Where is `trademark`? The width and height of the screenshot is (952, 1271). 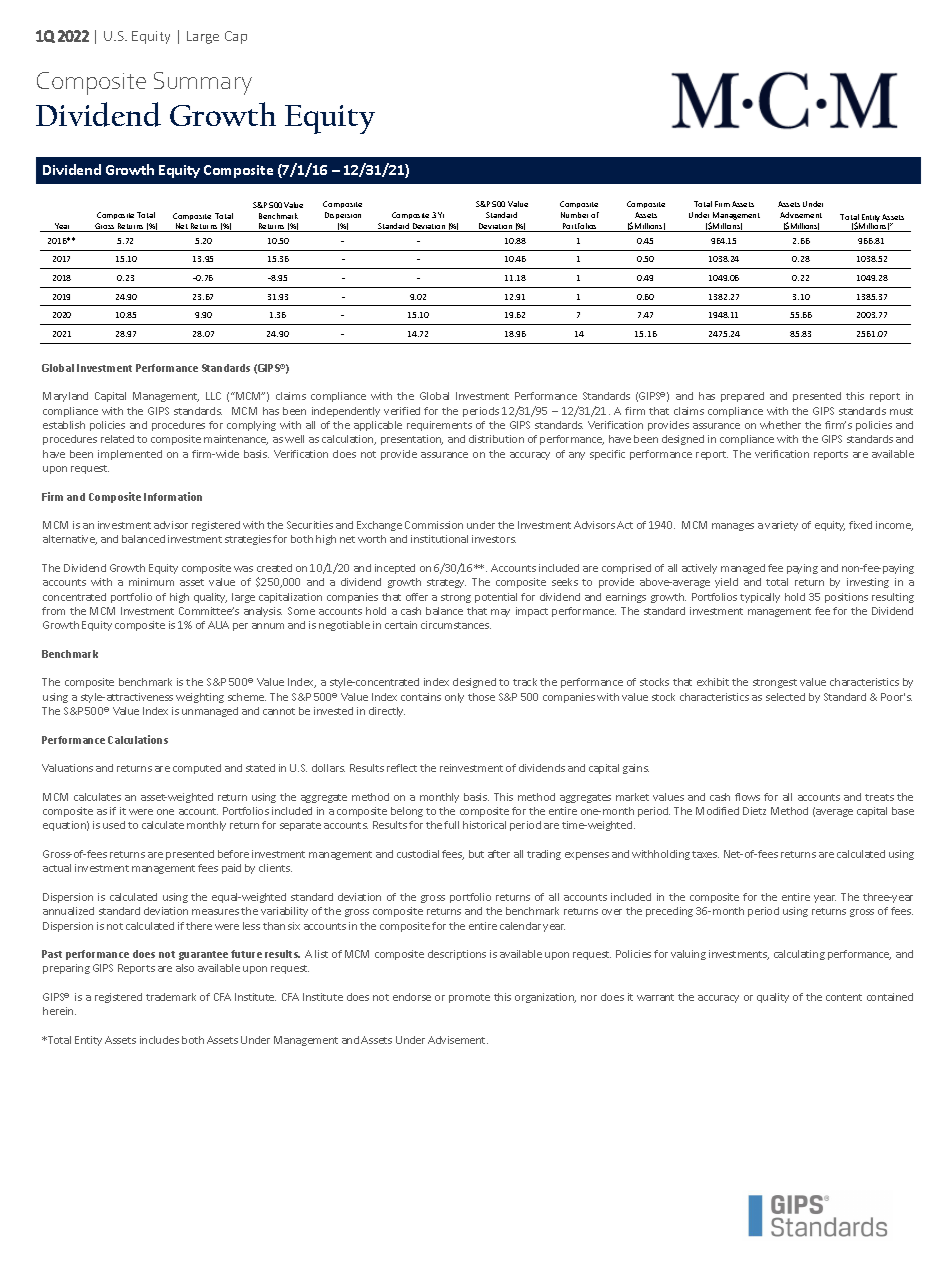
trademark is located at coordinates (171, 997).
